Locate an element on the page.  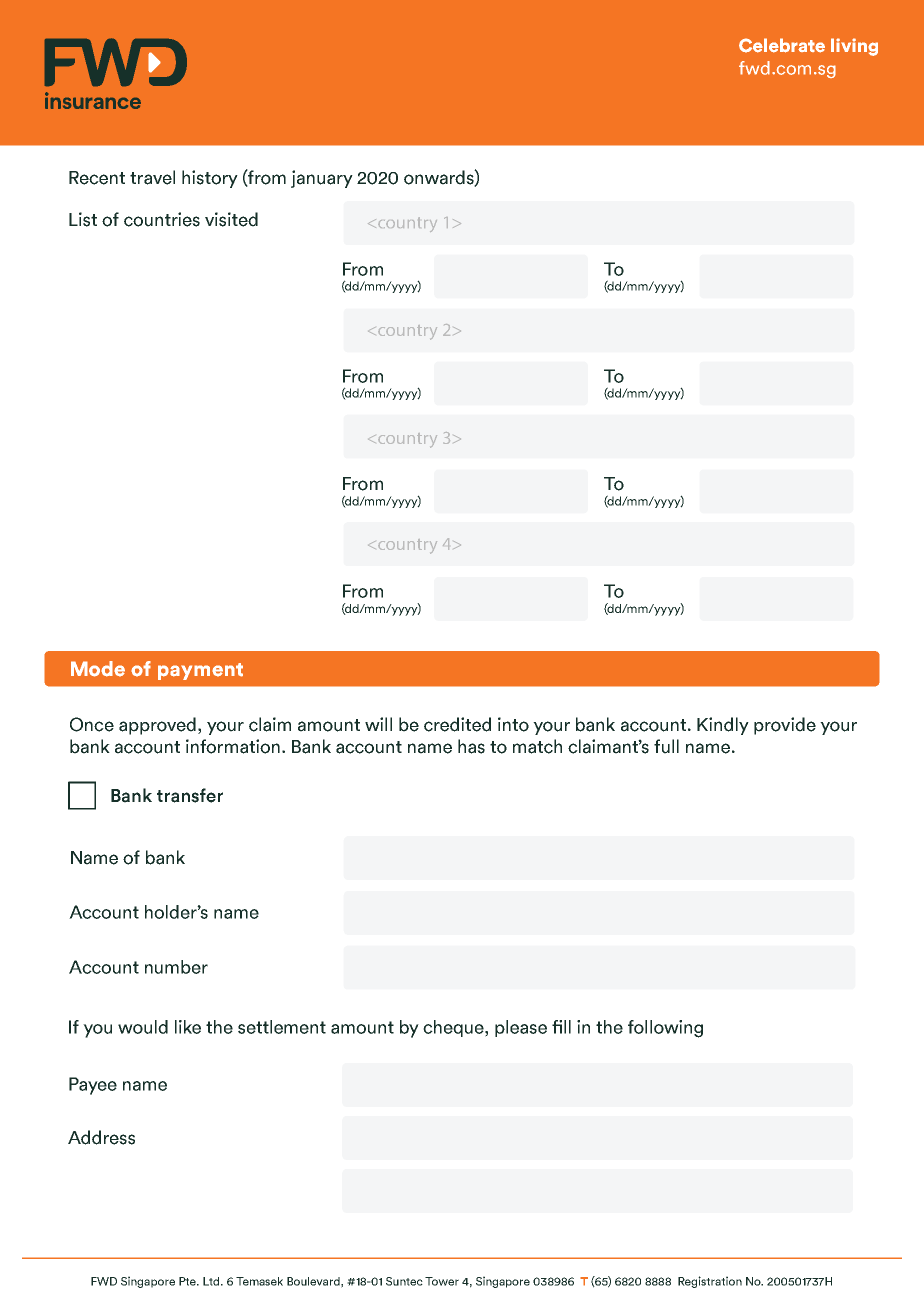
countries is located at coordinates (162, 219).
